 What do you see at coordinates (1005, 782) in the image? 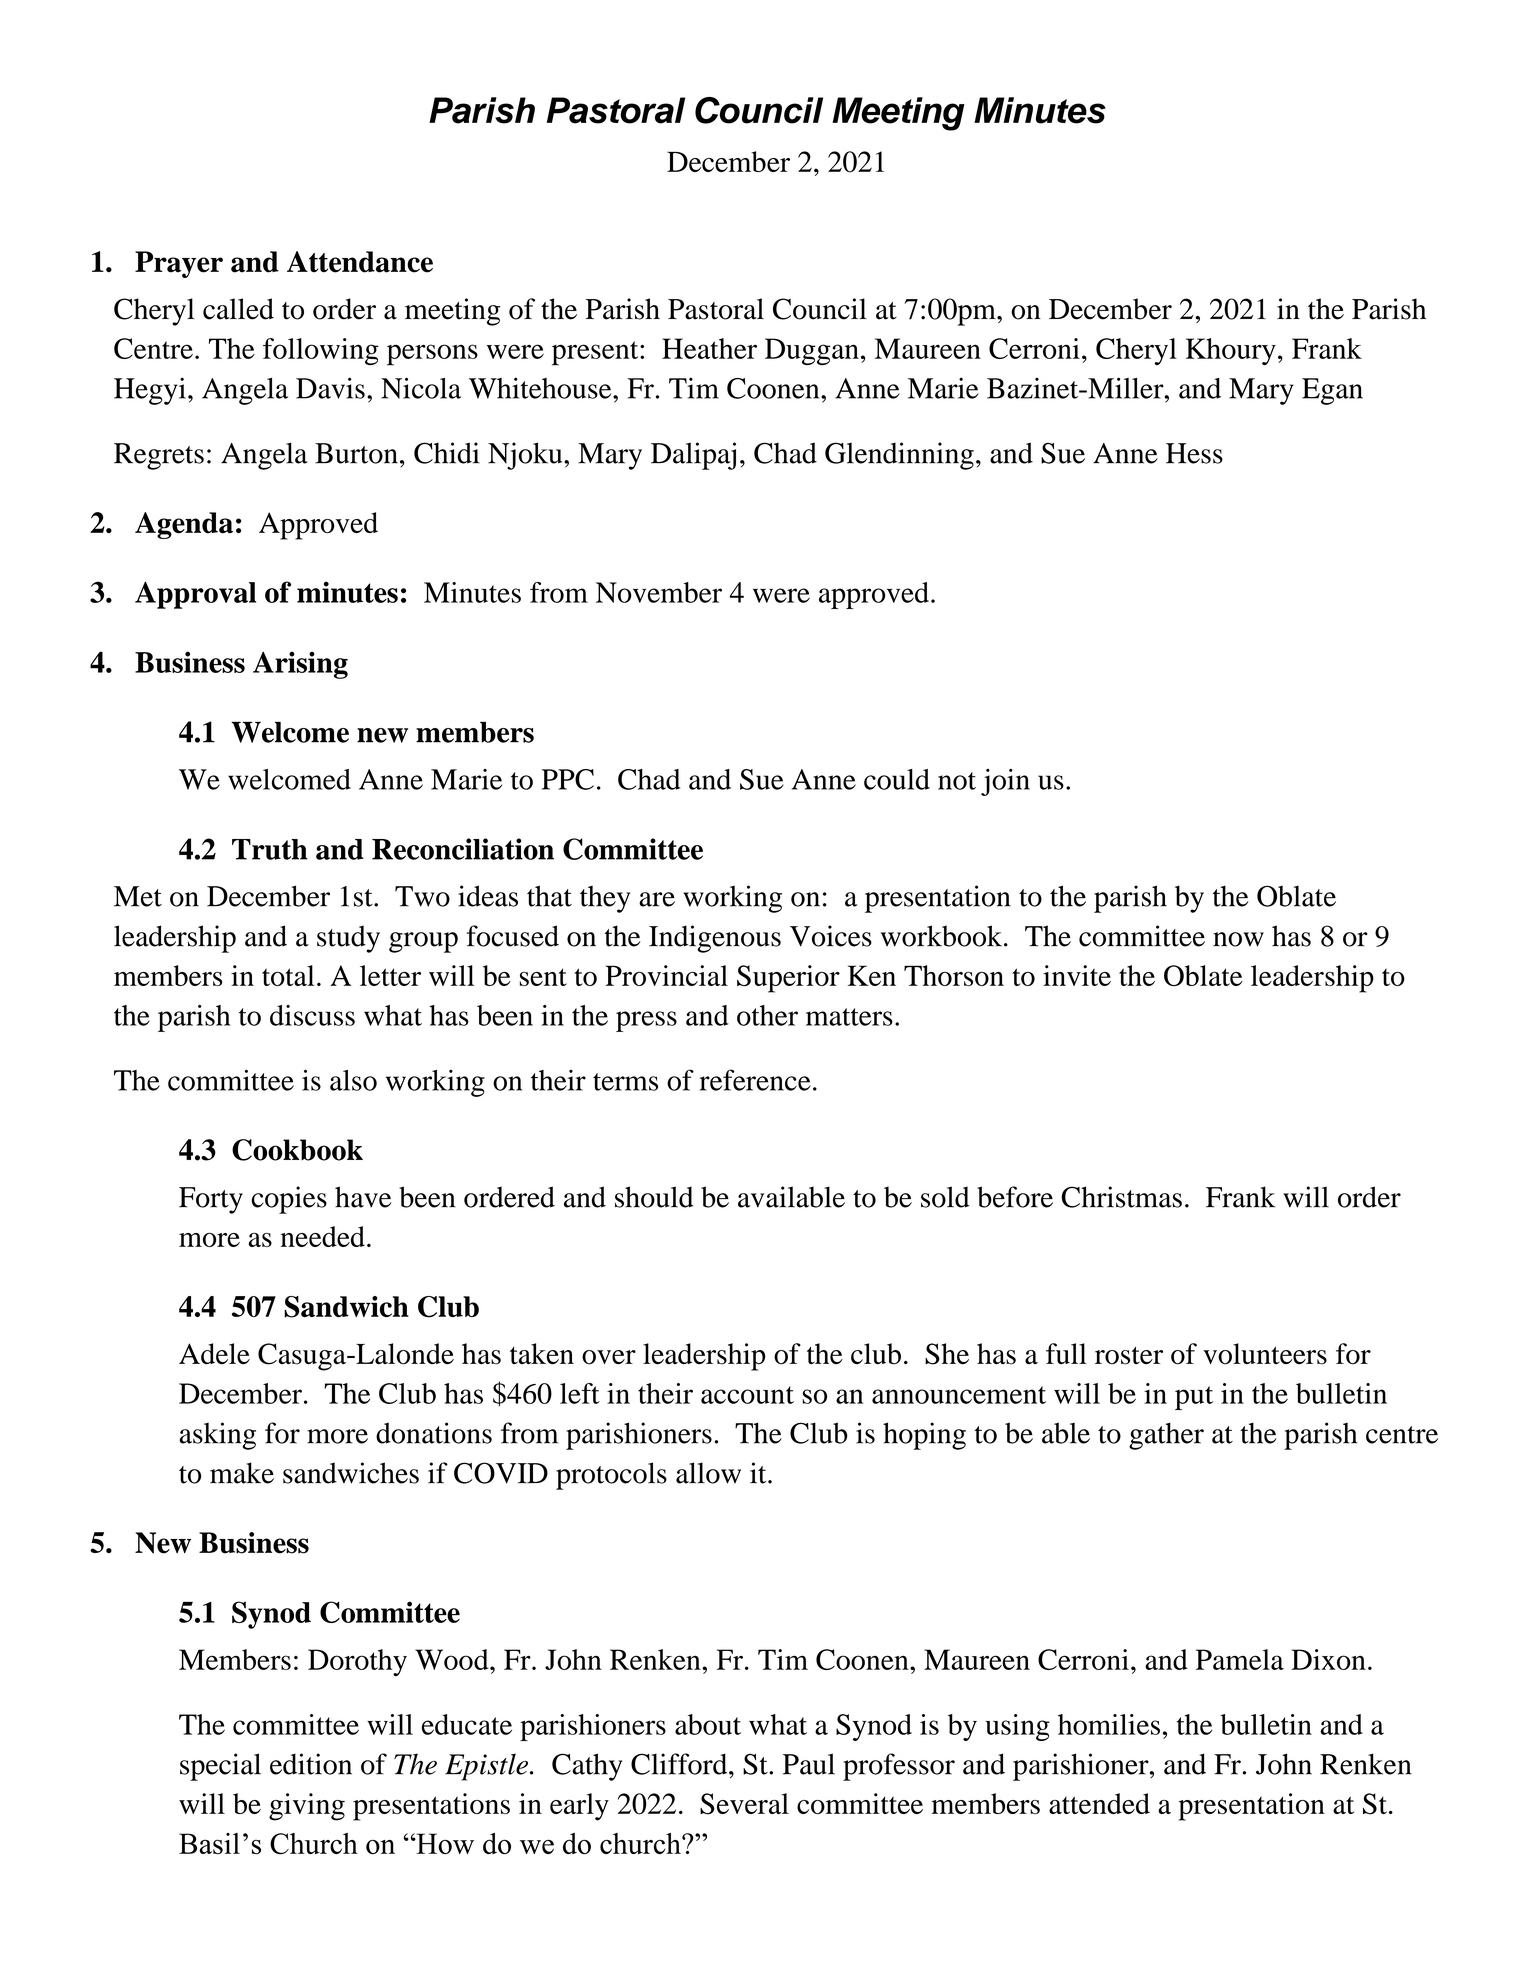
I see `join` at bounding box center [1005, 782].
